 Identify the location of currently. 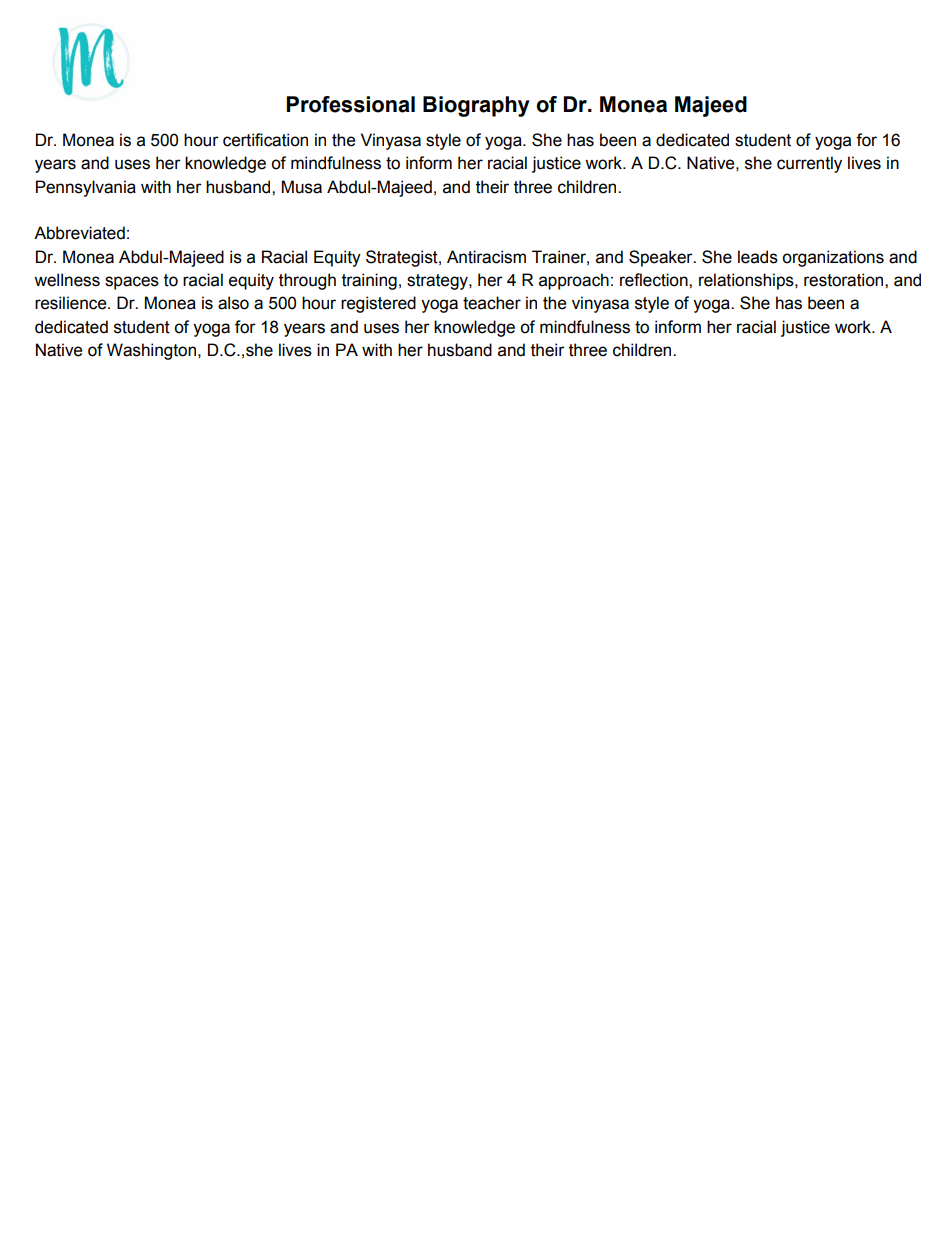
(809, 164).
